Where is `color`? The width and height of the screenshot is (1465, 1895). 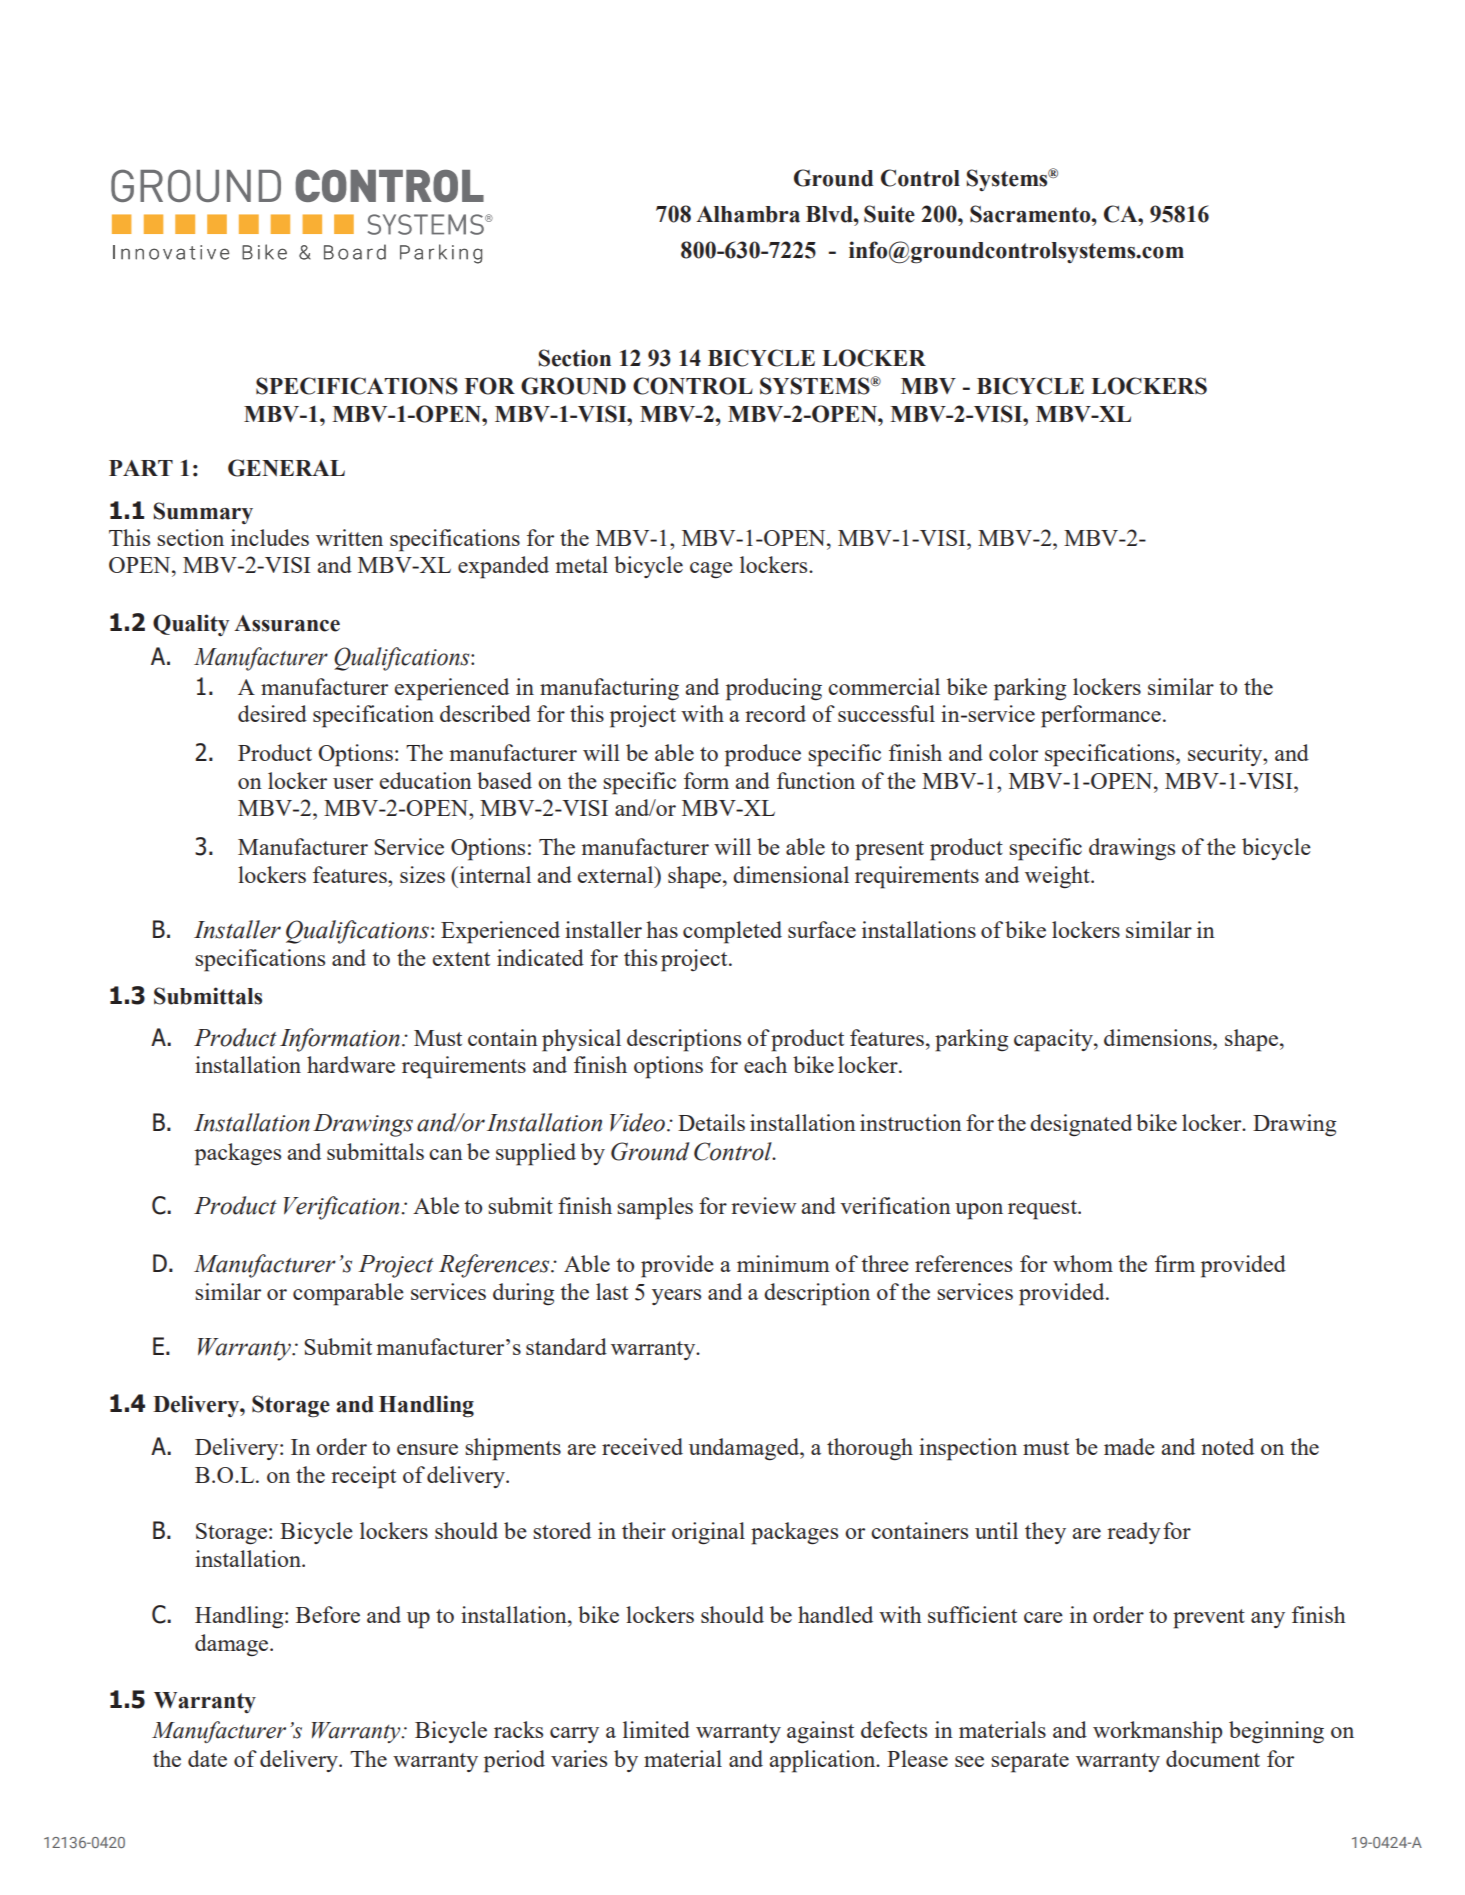 color is located at coordinates (1013, 752).
